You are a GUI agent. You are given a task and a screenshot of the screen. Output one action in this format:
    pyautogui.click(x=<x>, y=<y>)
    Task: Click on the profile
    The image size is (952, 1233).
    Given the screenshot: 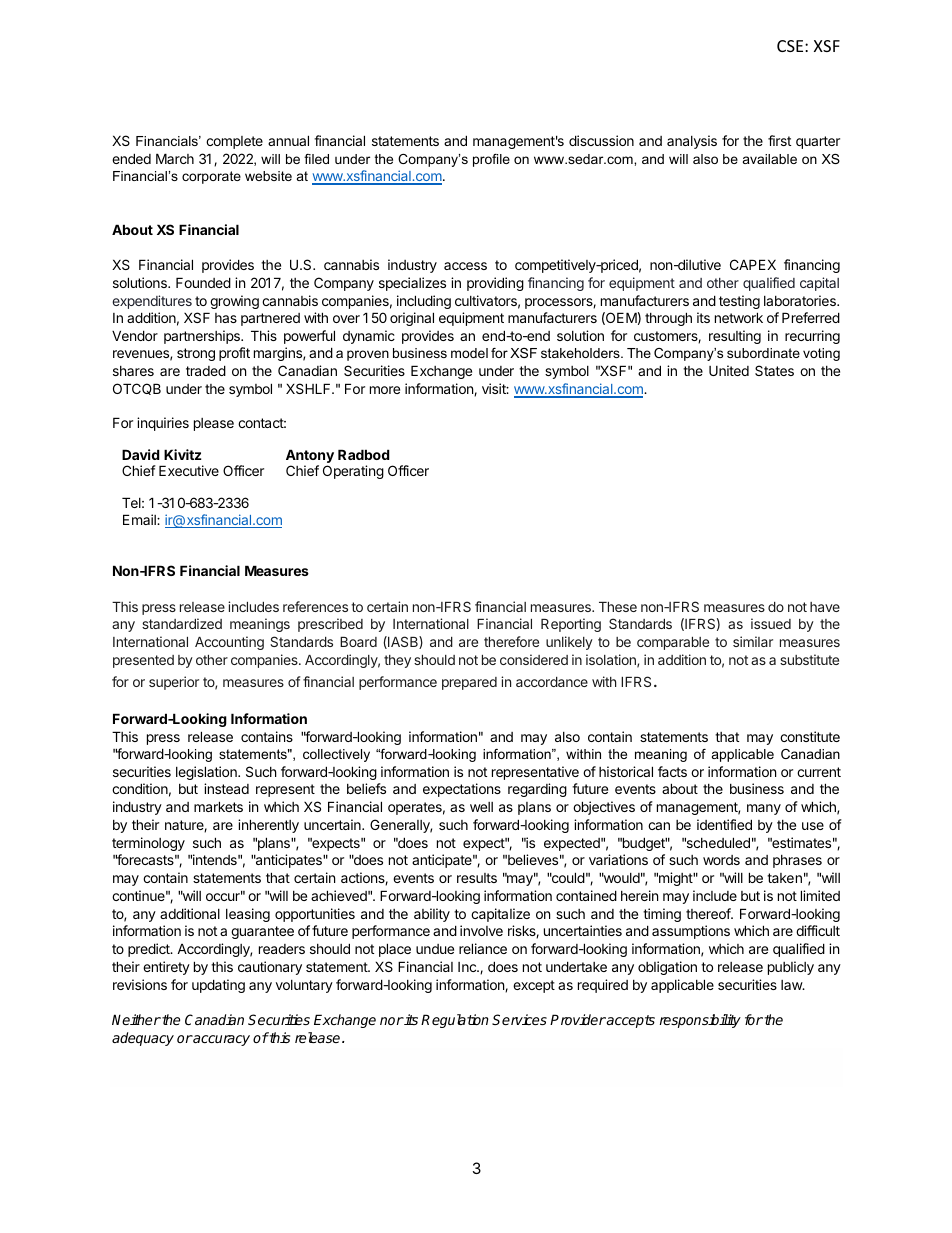 What is the action you would take?
    pyautogui.click(x=491, y=160)
